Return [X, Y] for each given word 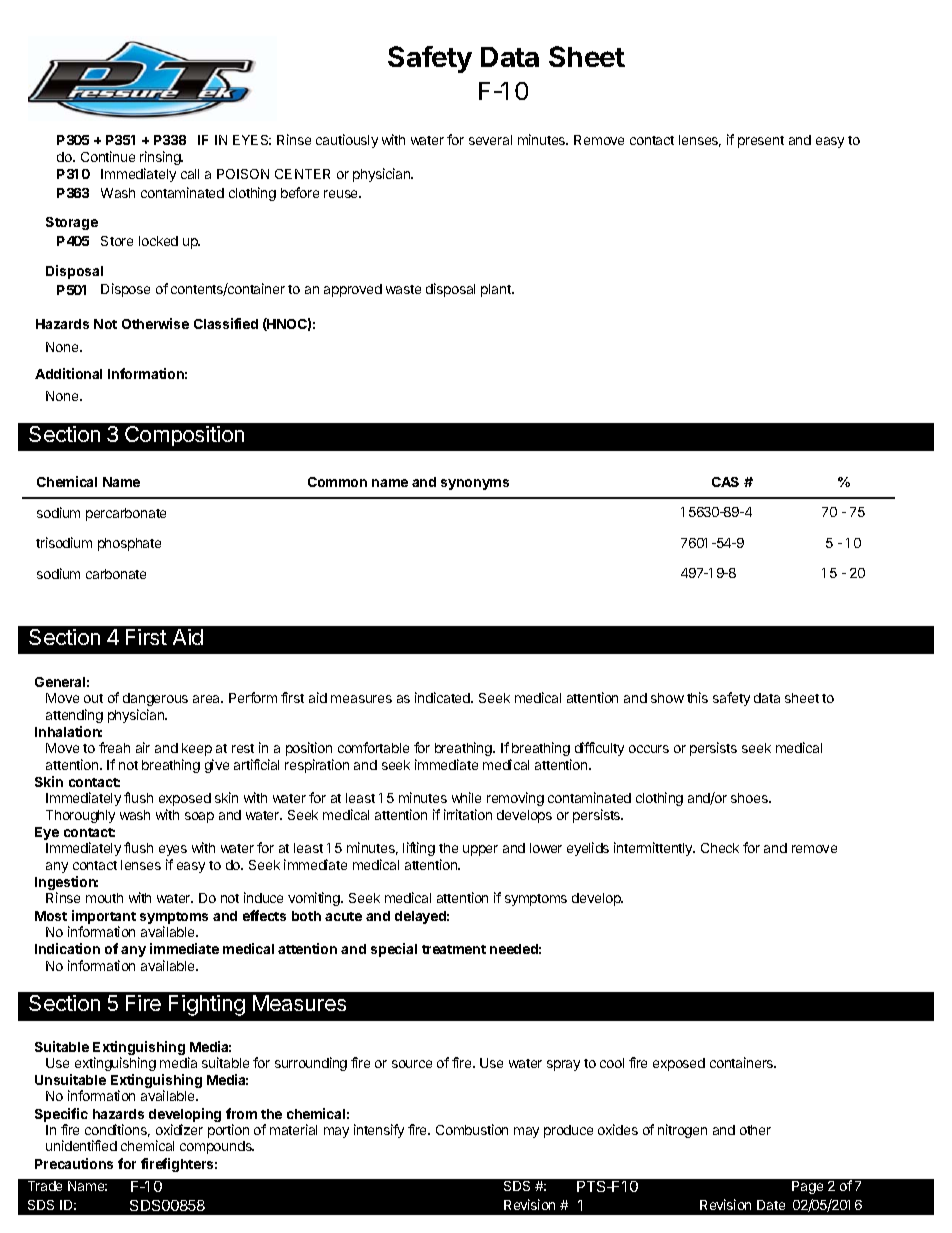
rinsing [161, 158]
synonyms [475, 484]
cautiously [347, 141]
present [761, 142]
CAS [725, 482]
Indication [67, 948]
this [697, 697]
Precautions [74, 1163]
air [143, 747]
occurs [649, 749]
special [394, 950]
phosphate [129, 544]
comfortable [373, 747]
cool [612, 1063]
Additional [68, 373]
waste [403, 289]
